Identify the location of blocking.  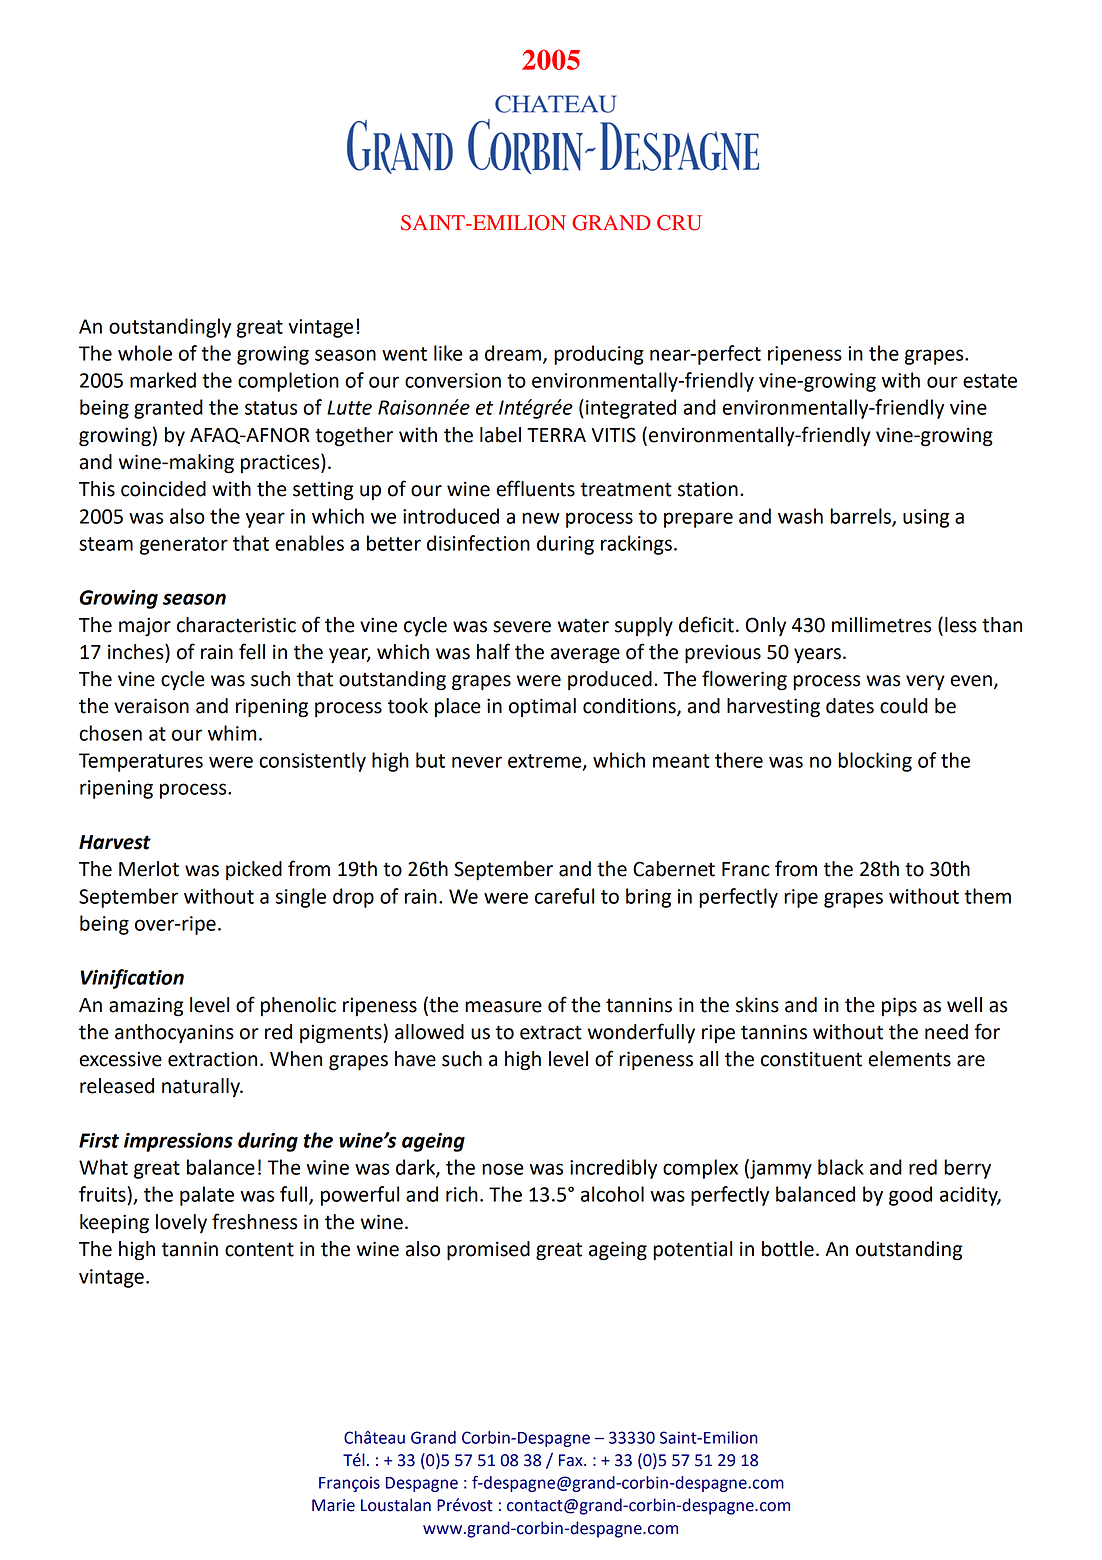
(875, 762).
